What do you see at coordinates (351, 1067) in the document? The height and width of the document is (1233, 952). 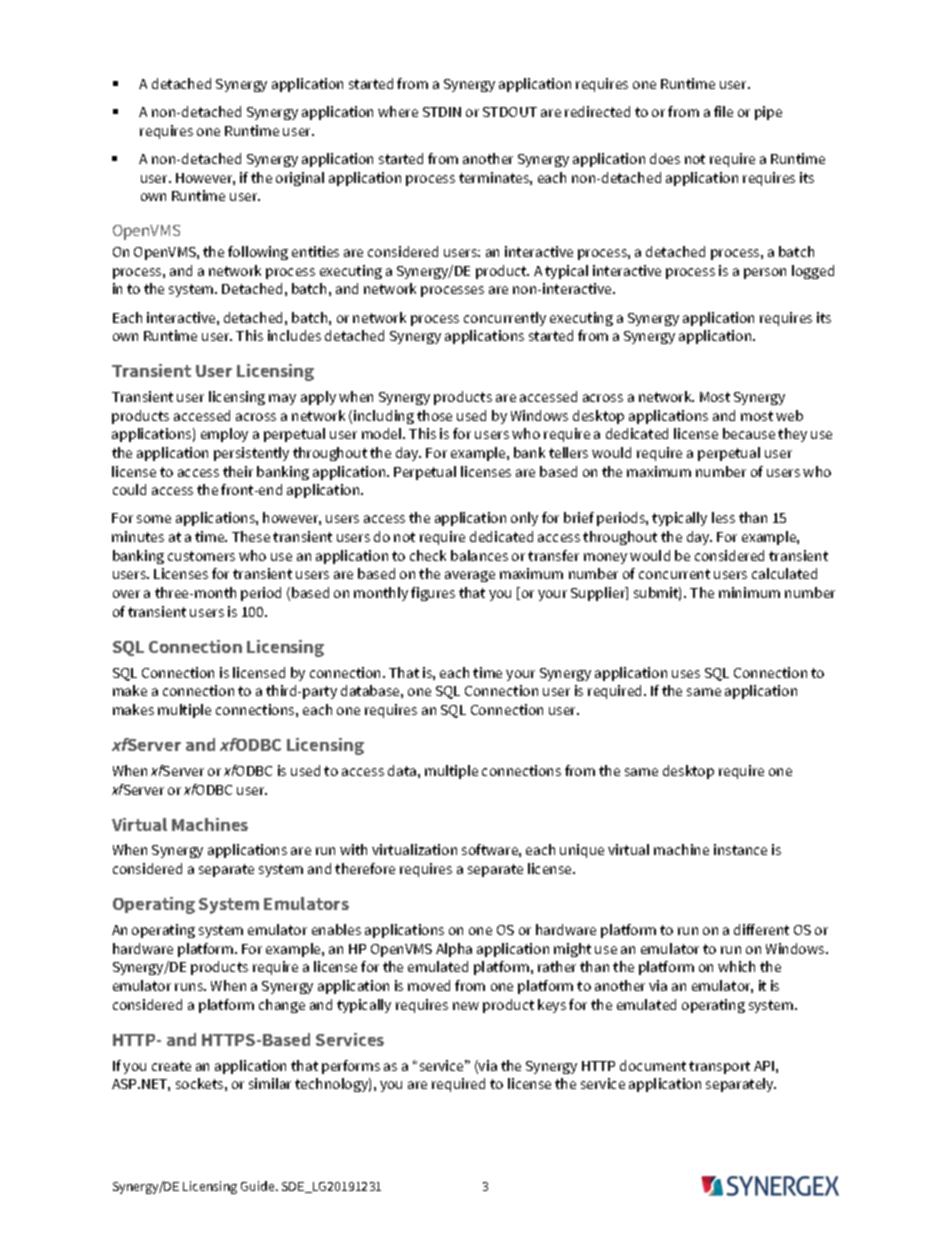 I see `performs` at bounding box center [351, 1067].
